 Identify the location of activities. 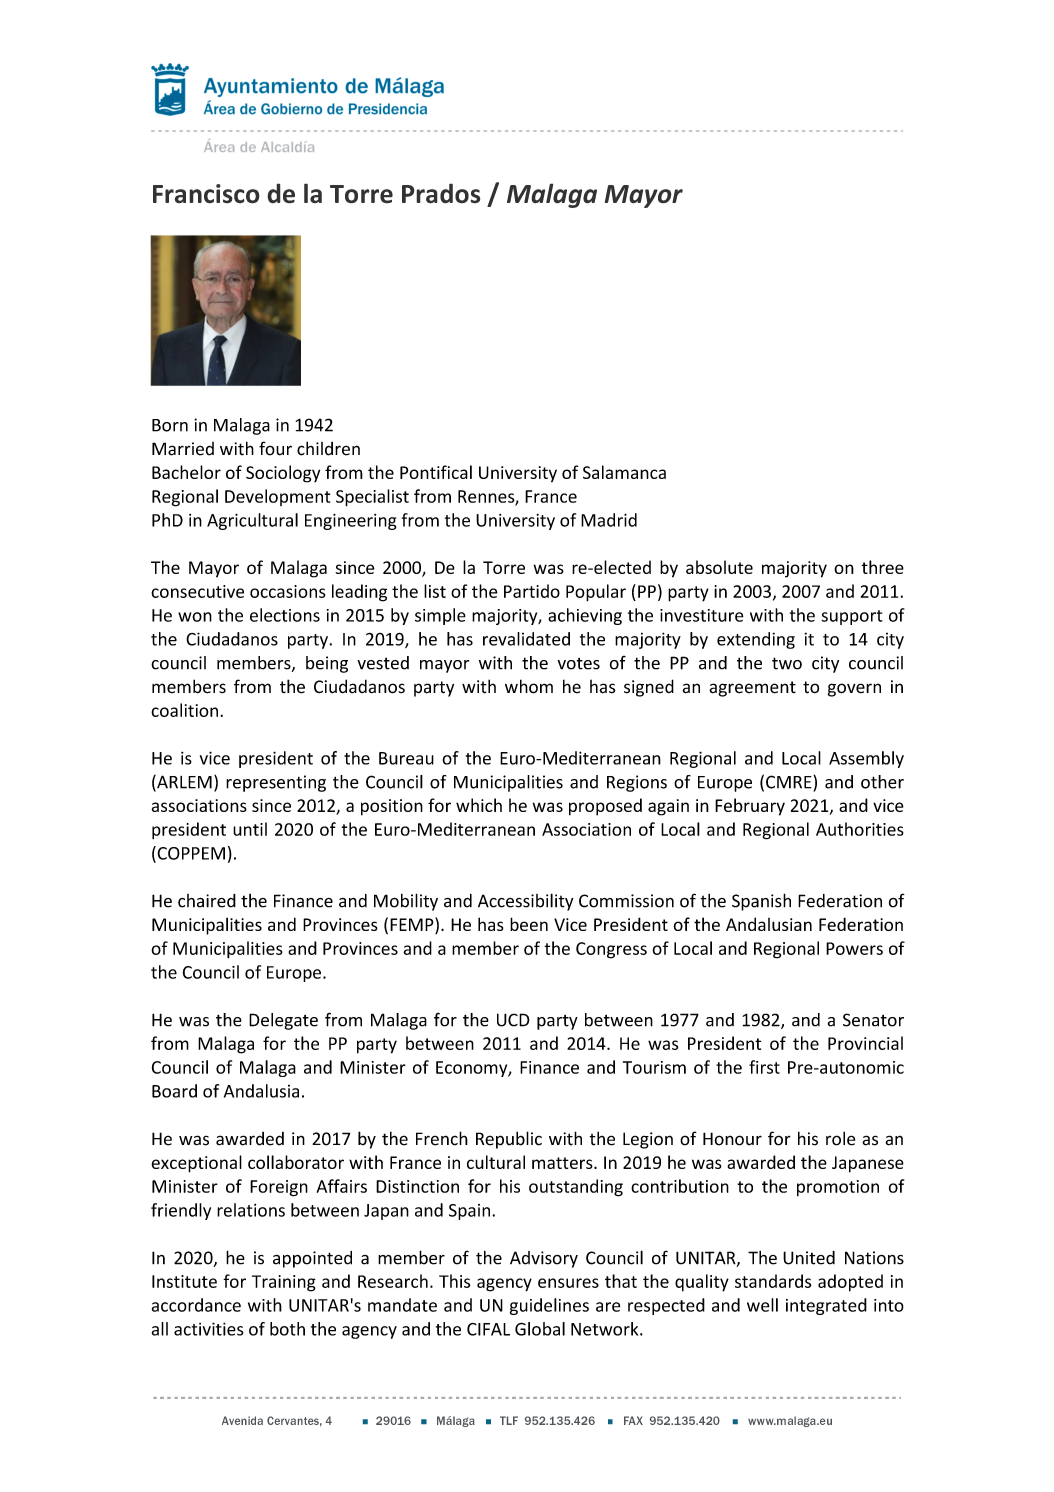
(209, 1329).
